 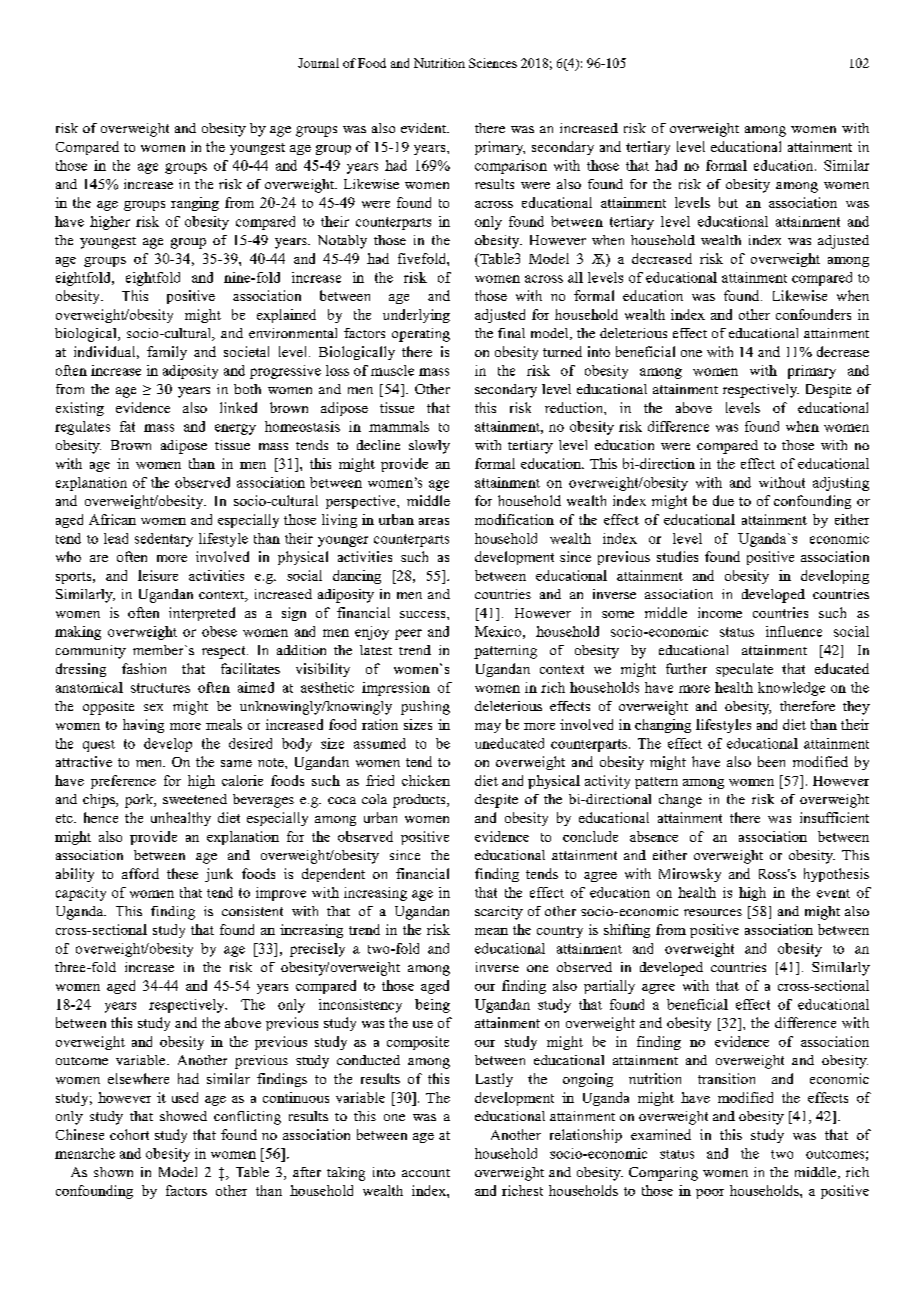 What do you see at coordinates (424, 128) in the image?
I see `evident` at bounding box center [424, 128].
